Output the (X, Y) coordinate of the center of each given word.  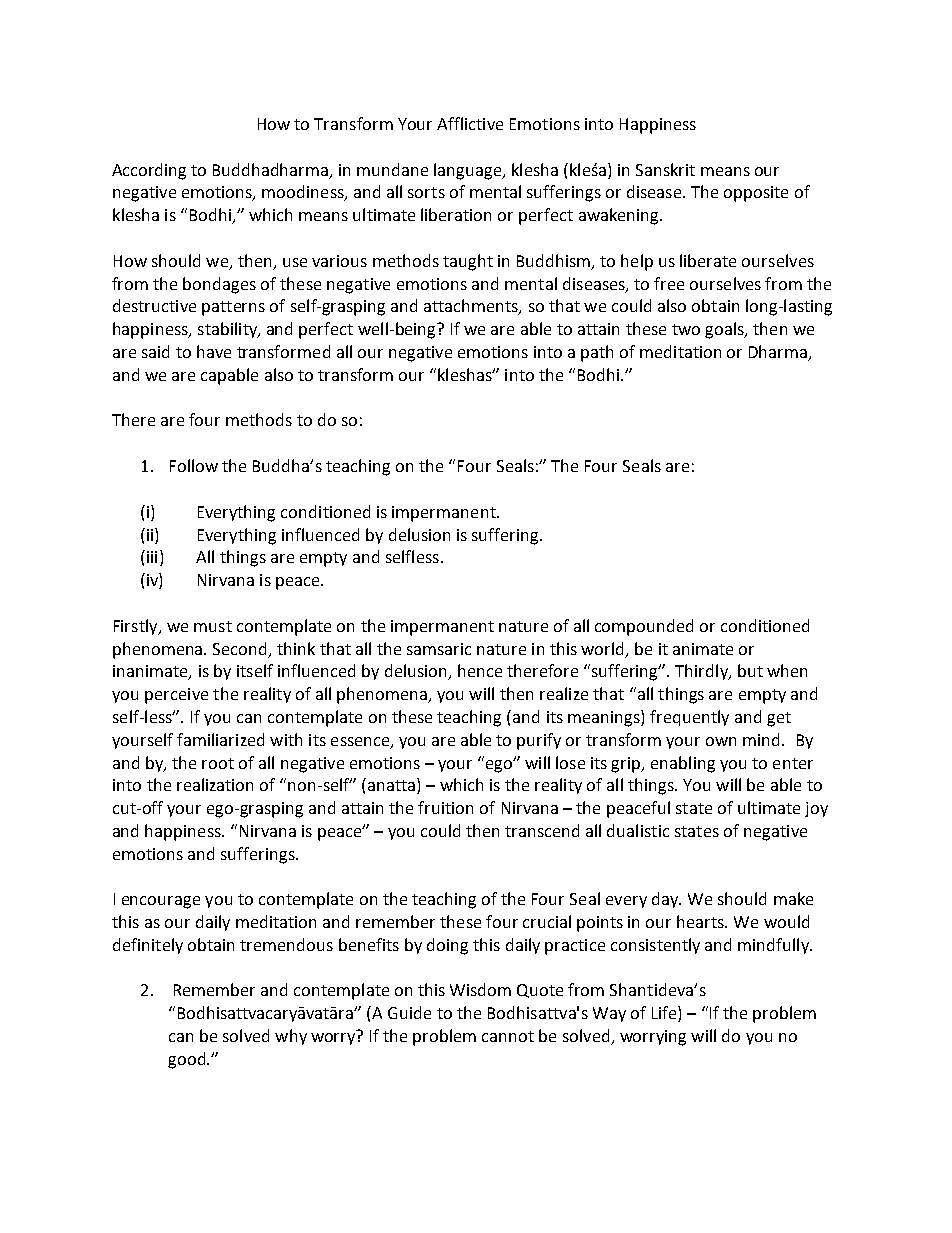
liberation (456, 214)
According (149, 171)
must (213, 626)
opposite (756, 194)
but (750, 670)
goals (725, 330)
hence (480, 670)
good (186, 1060)
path (597, 353)
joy (816, 809)
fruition (445, 807)
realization (215, 784)
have (214, 351)
